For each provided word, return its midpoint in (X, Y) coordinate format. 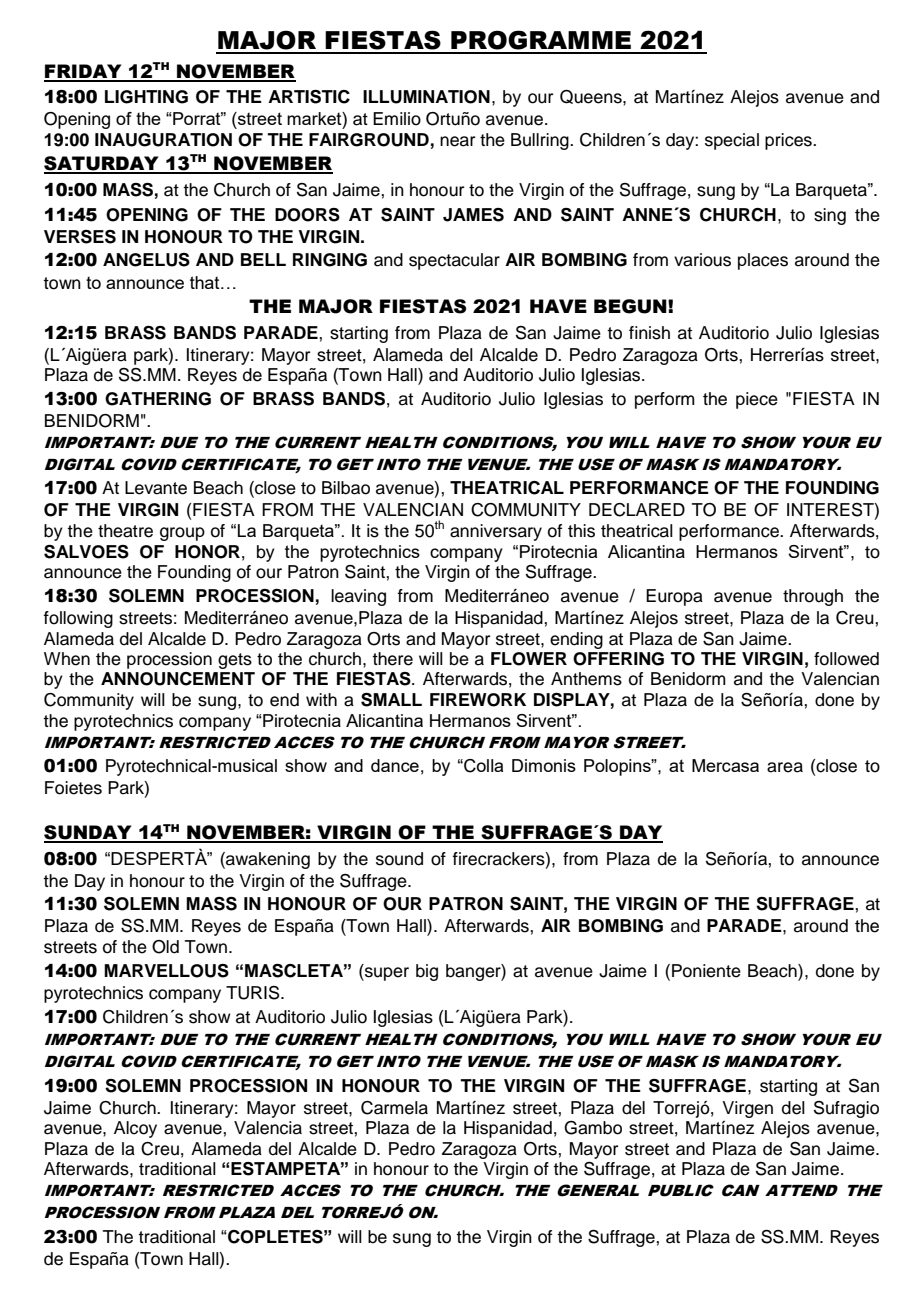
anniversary (496, 532)
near (457, 141)
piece (757, 400)
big (427, 972)
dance (395, 765)
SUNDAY (89, 833)
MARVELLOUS (166, 971)
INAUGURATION (163, 140)
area (785, 767)
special (732, 141)
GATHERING (158, 399)
